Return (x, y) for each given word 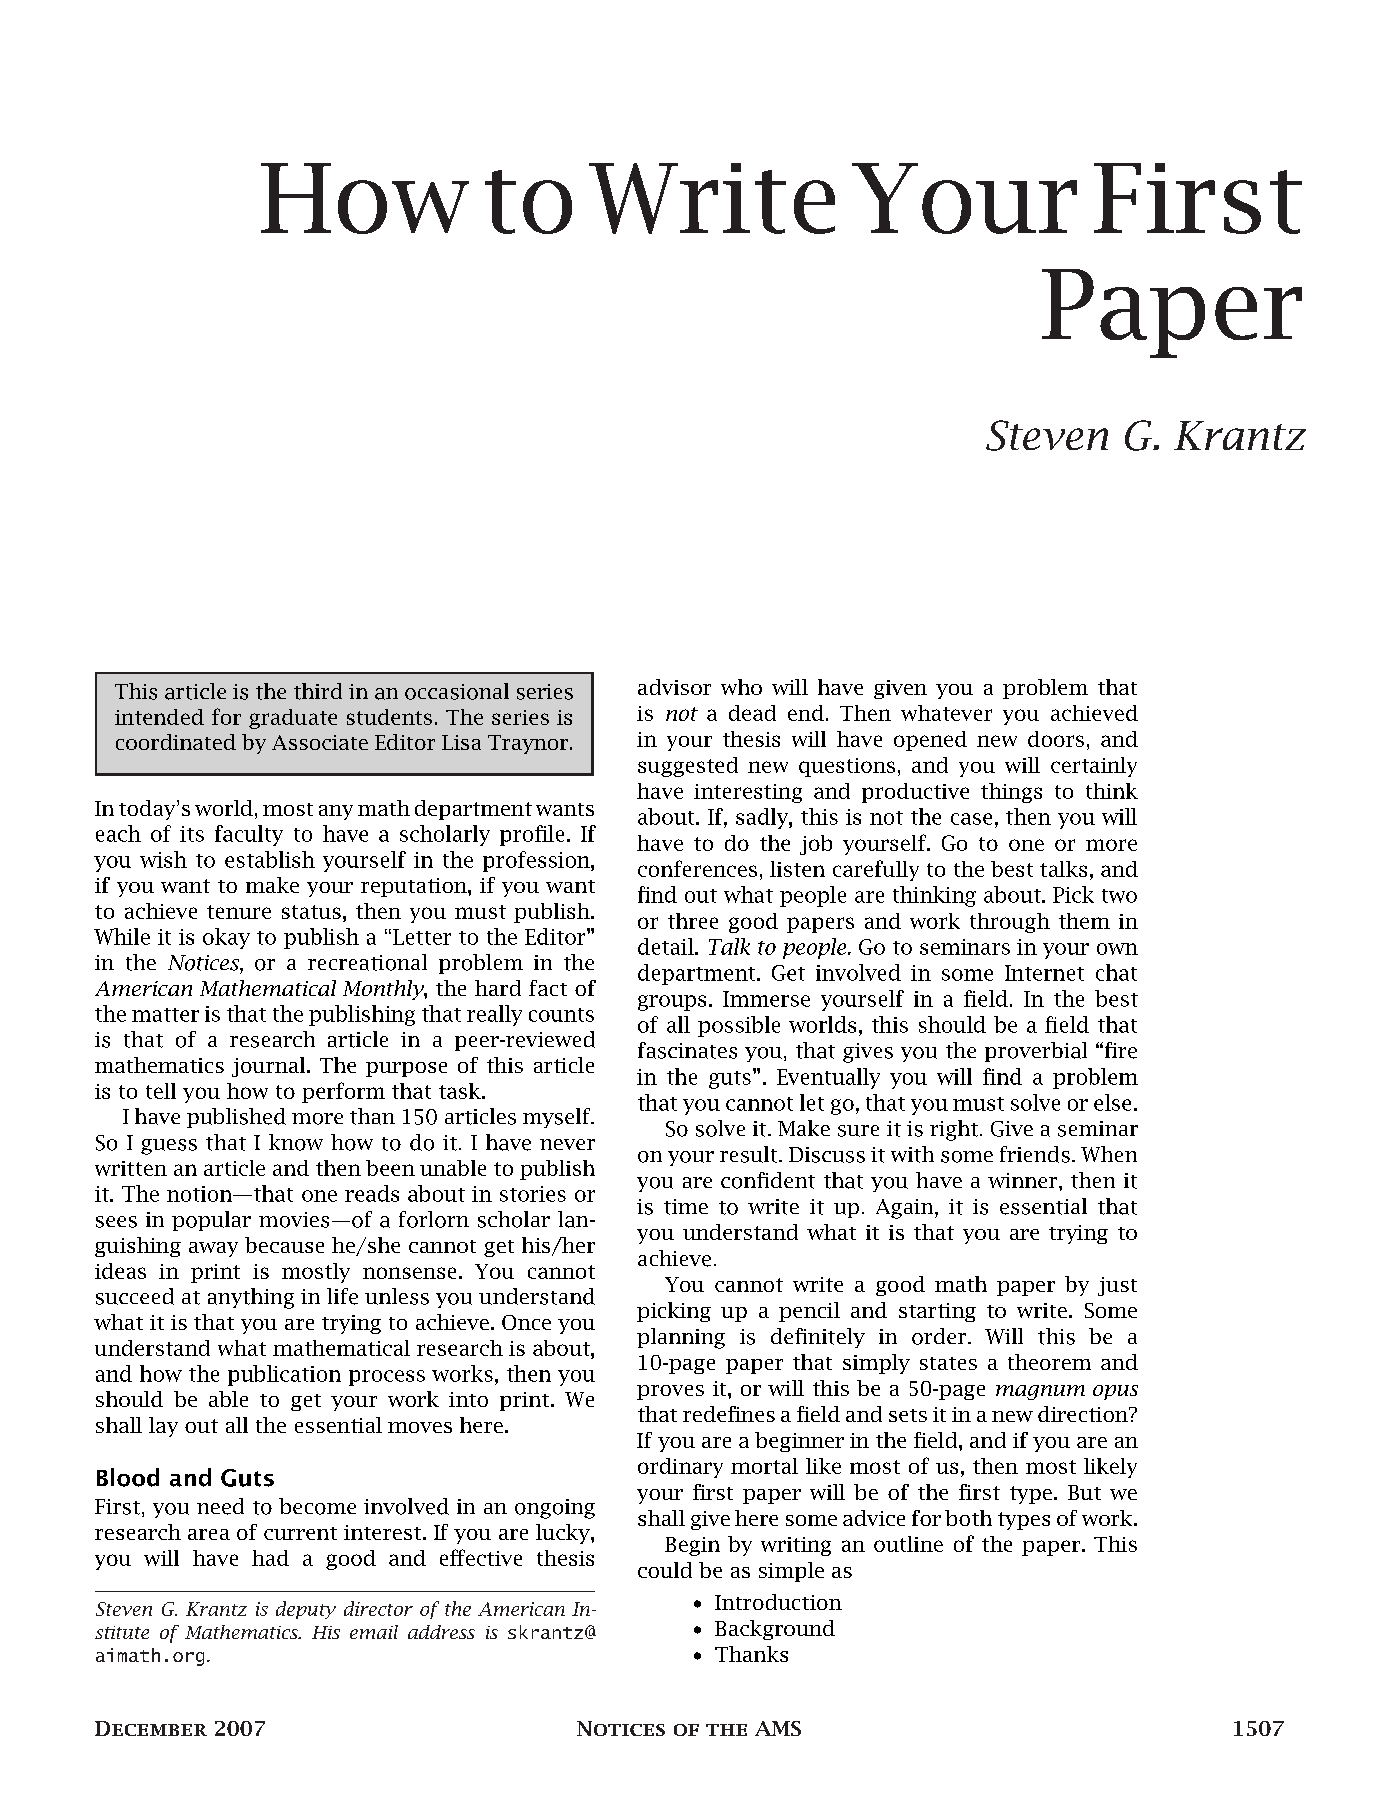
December (151, 1728)
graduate (293, 719)
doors (1056, 739)
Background (775, 1630)
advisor (674, 687)
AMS (778, 1728)
